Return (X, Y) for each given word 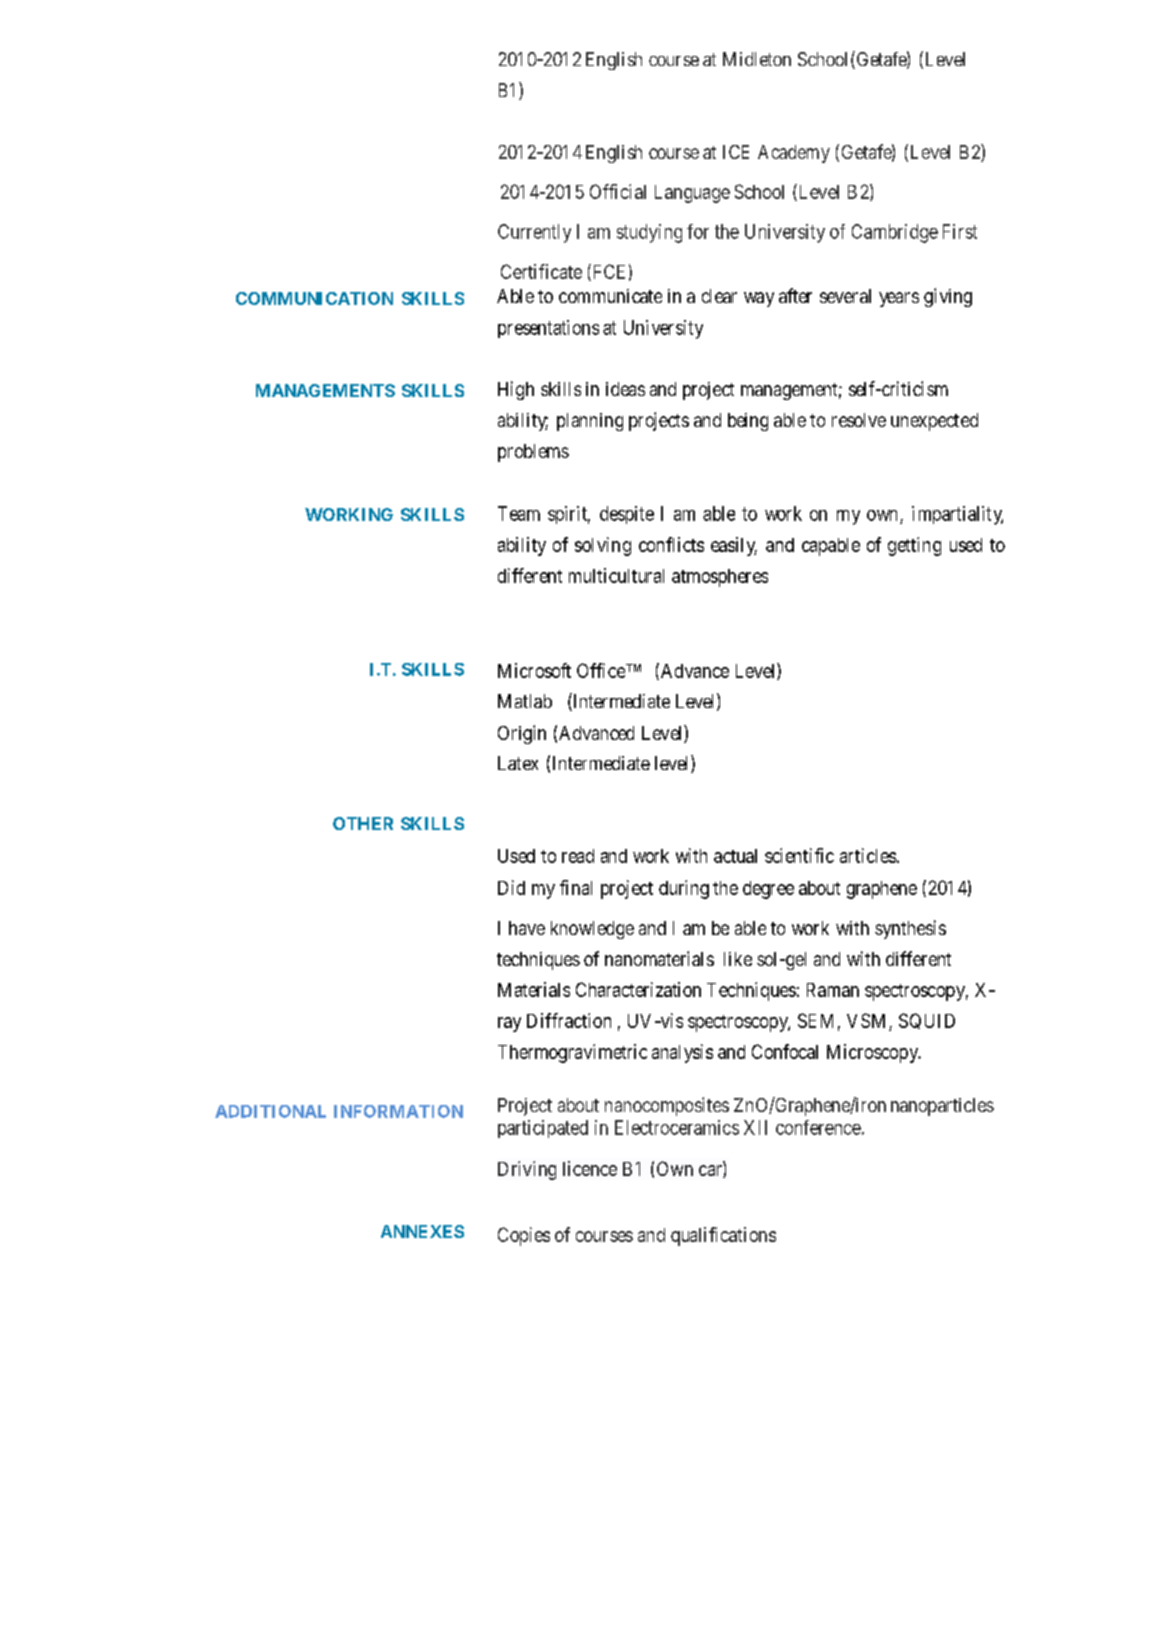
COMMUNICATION (314, 298)
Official (618, 191)
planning (590, 422)
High (516, 390)
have (527, 928)
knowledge (592, 930)
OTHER (363, 823)
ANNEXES (422, 1231)
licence (590, 1168)
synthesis (910, 929)
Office (602, 670)
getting (914, 546)
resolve (859, 420)
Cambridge (895, 233)
